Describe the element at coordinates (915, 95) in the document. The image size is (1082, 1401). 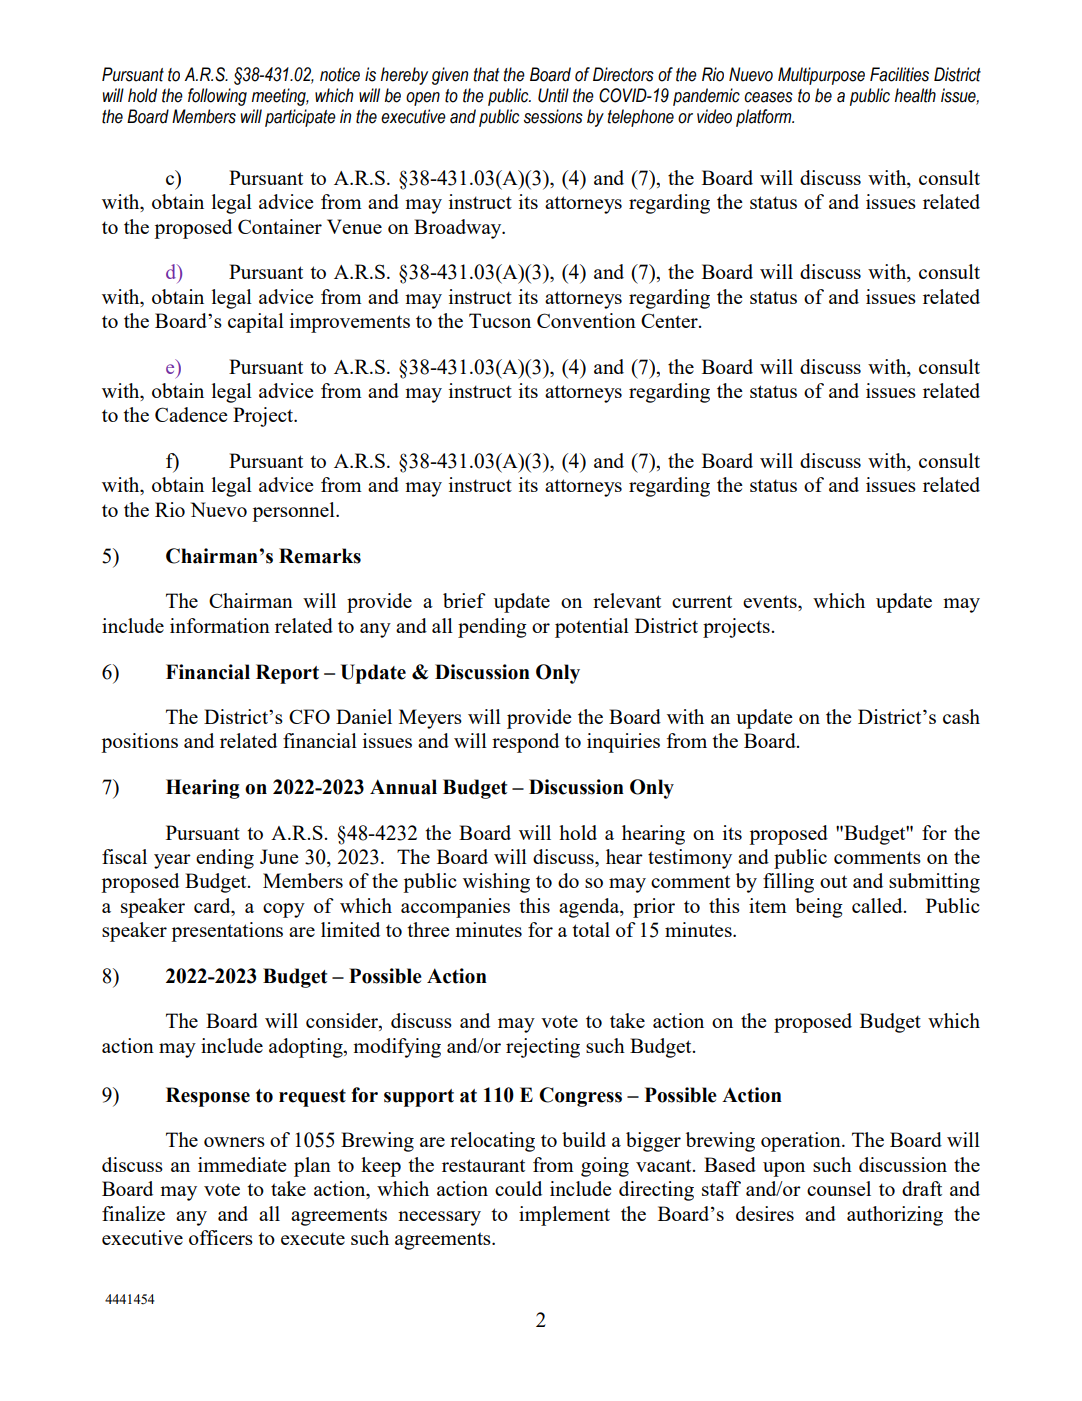
I see `health` at that location.
